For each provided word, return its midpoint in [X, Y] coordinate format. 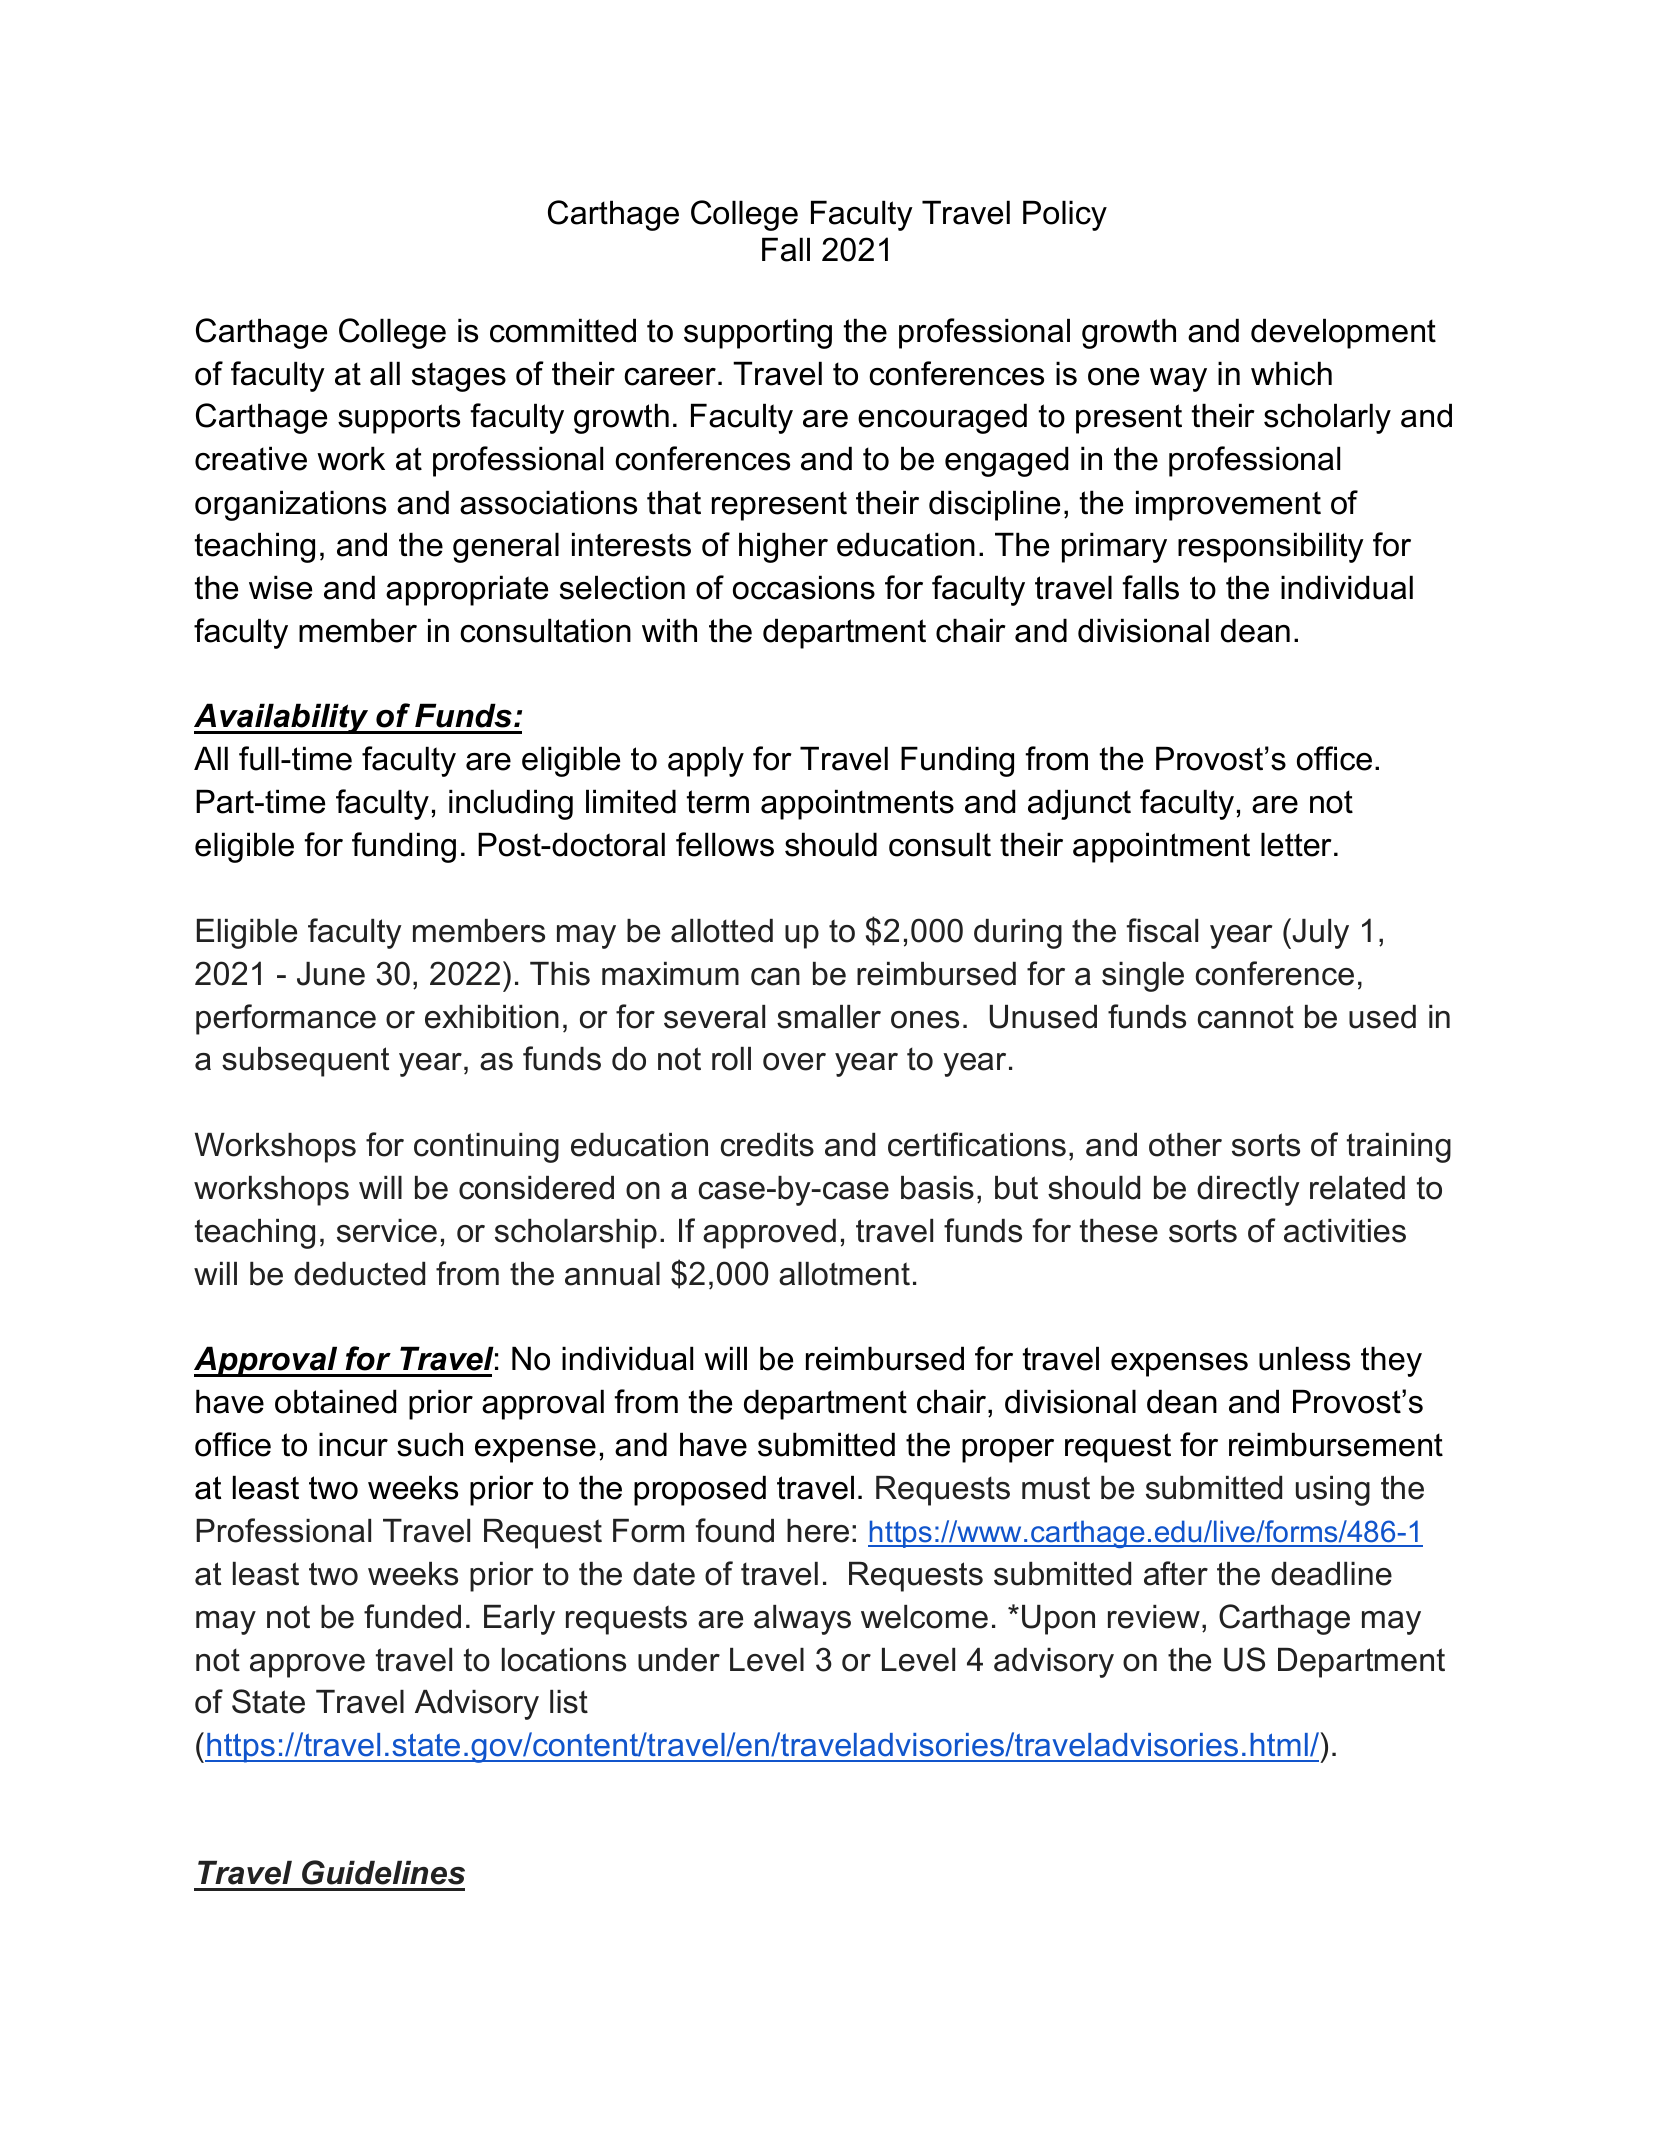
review [1154, 1617]
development [1343, 333]
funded [412, 1616]
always [802, 1620]
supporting [758, 333]
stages [459, 377]
